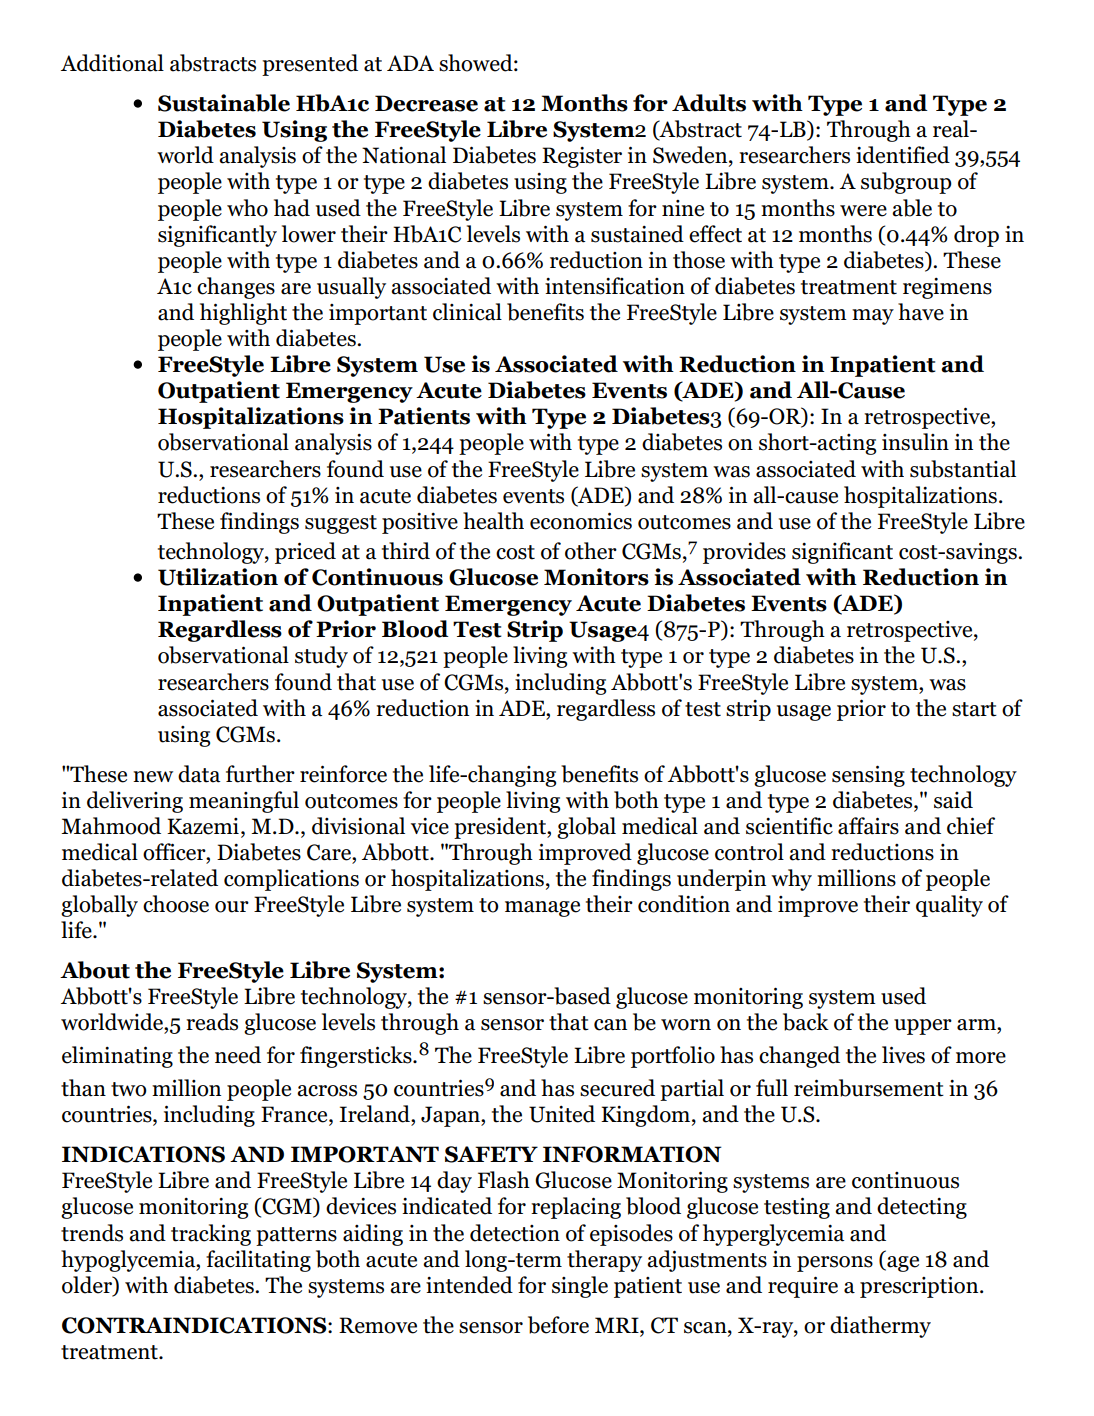  I want to click on identified, so click(903, 155).
